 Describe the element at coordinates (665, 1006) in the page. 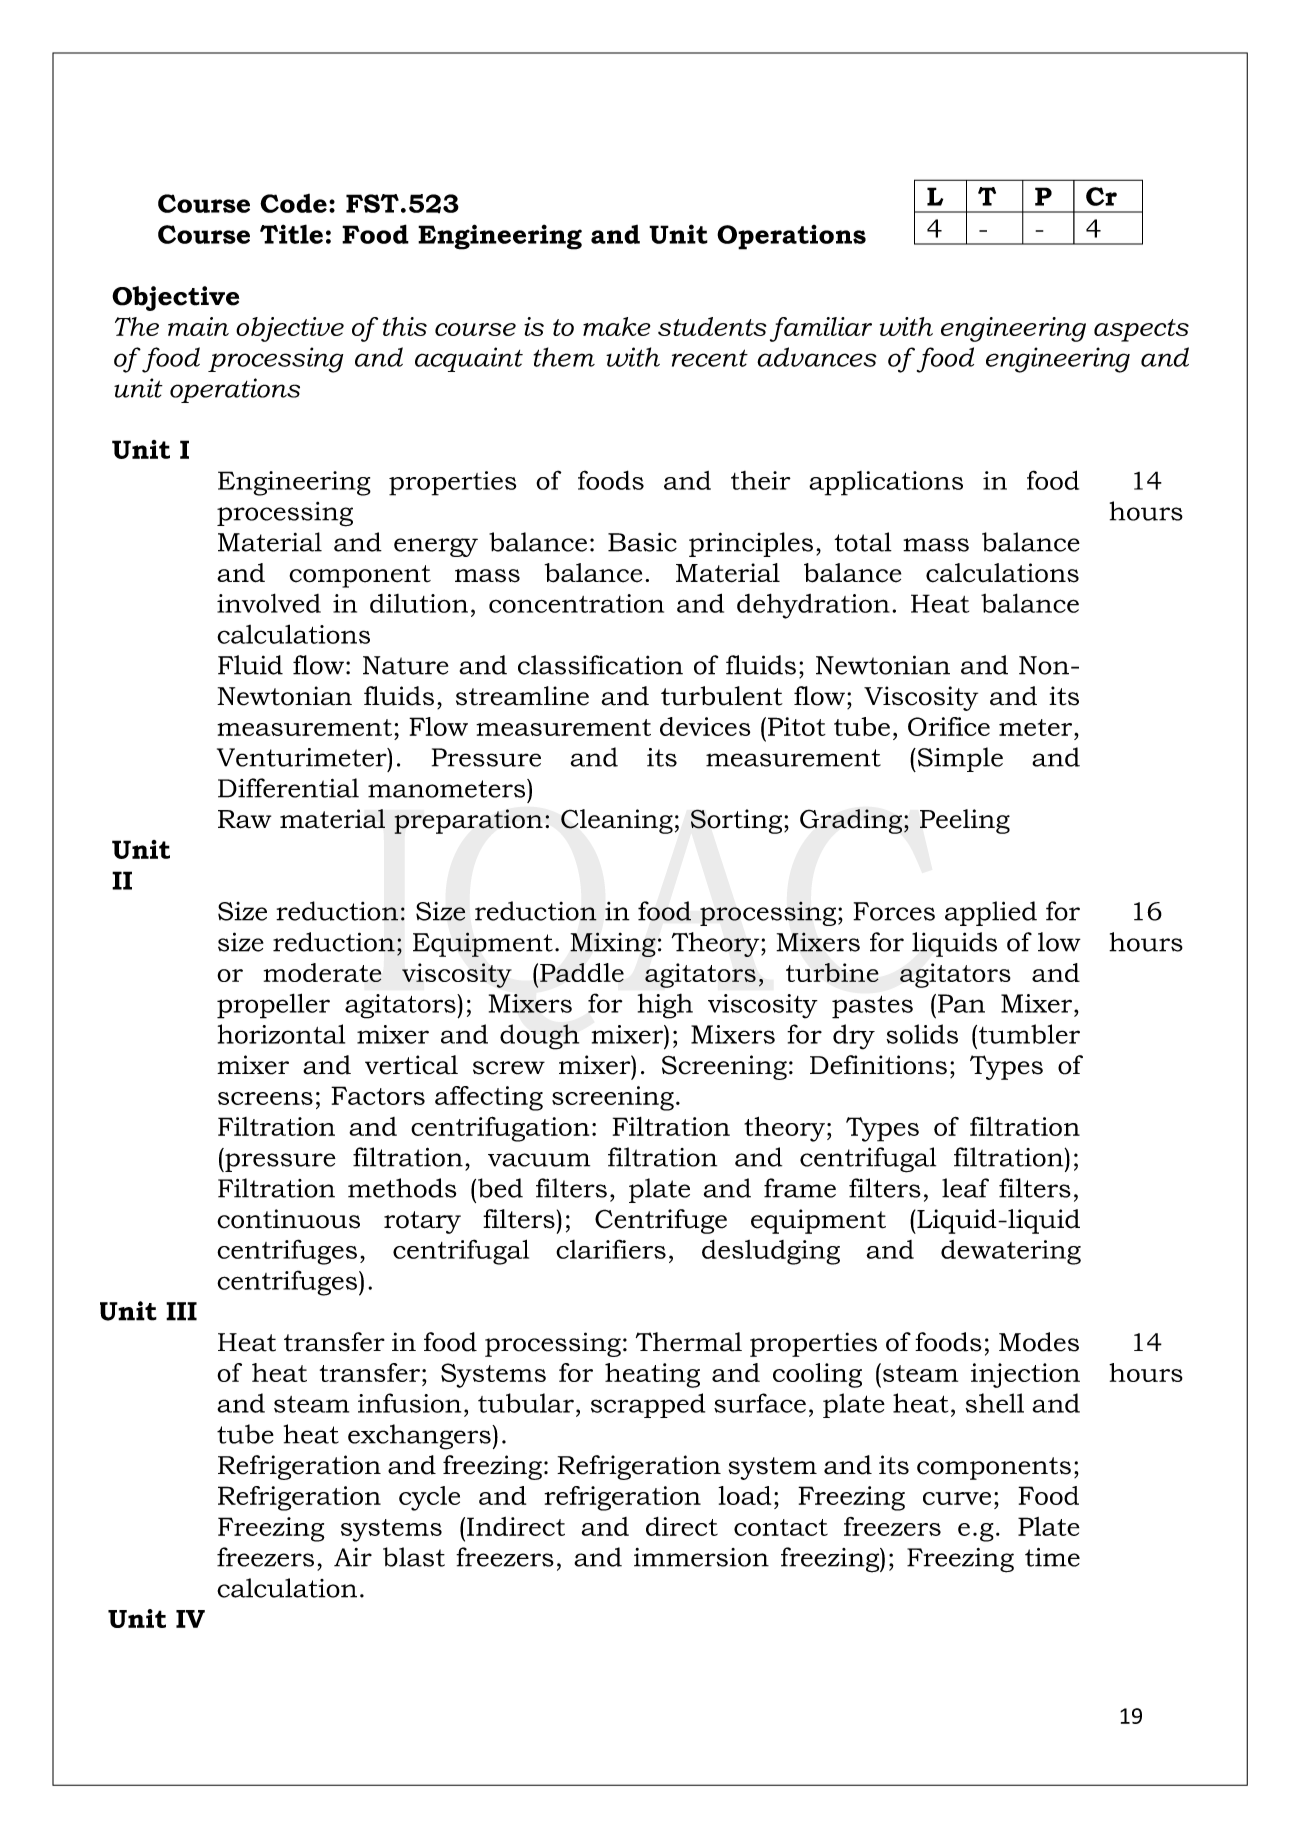

I see `high` at that location.
